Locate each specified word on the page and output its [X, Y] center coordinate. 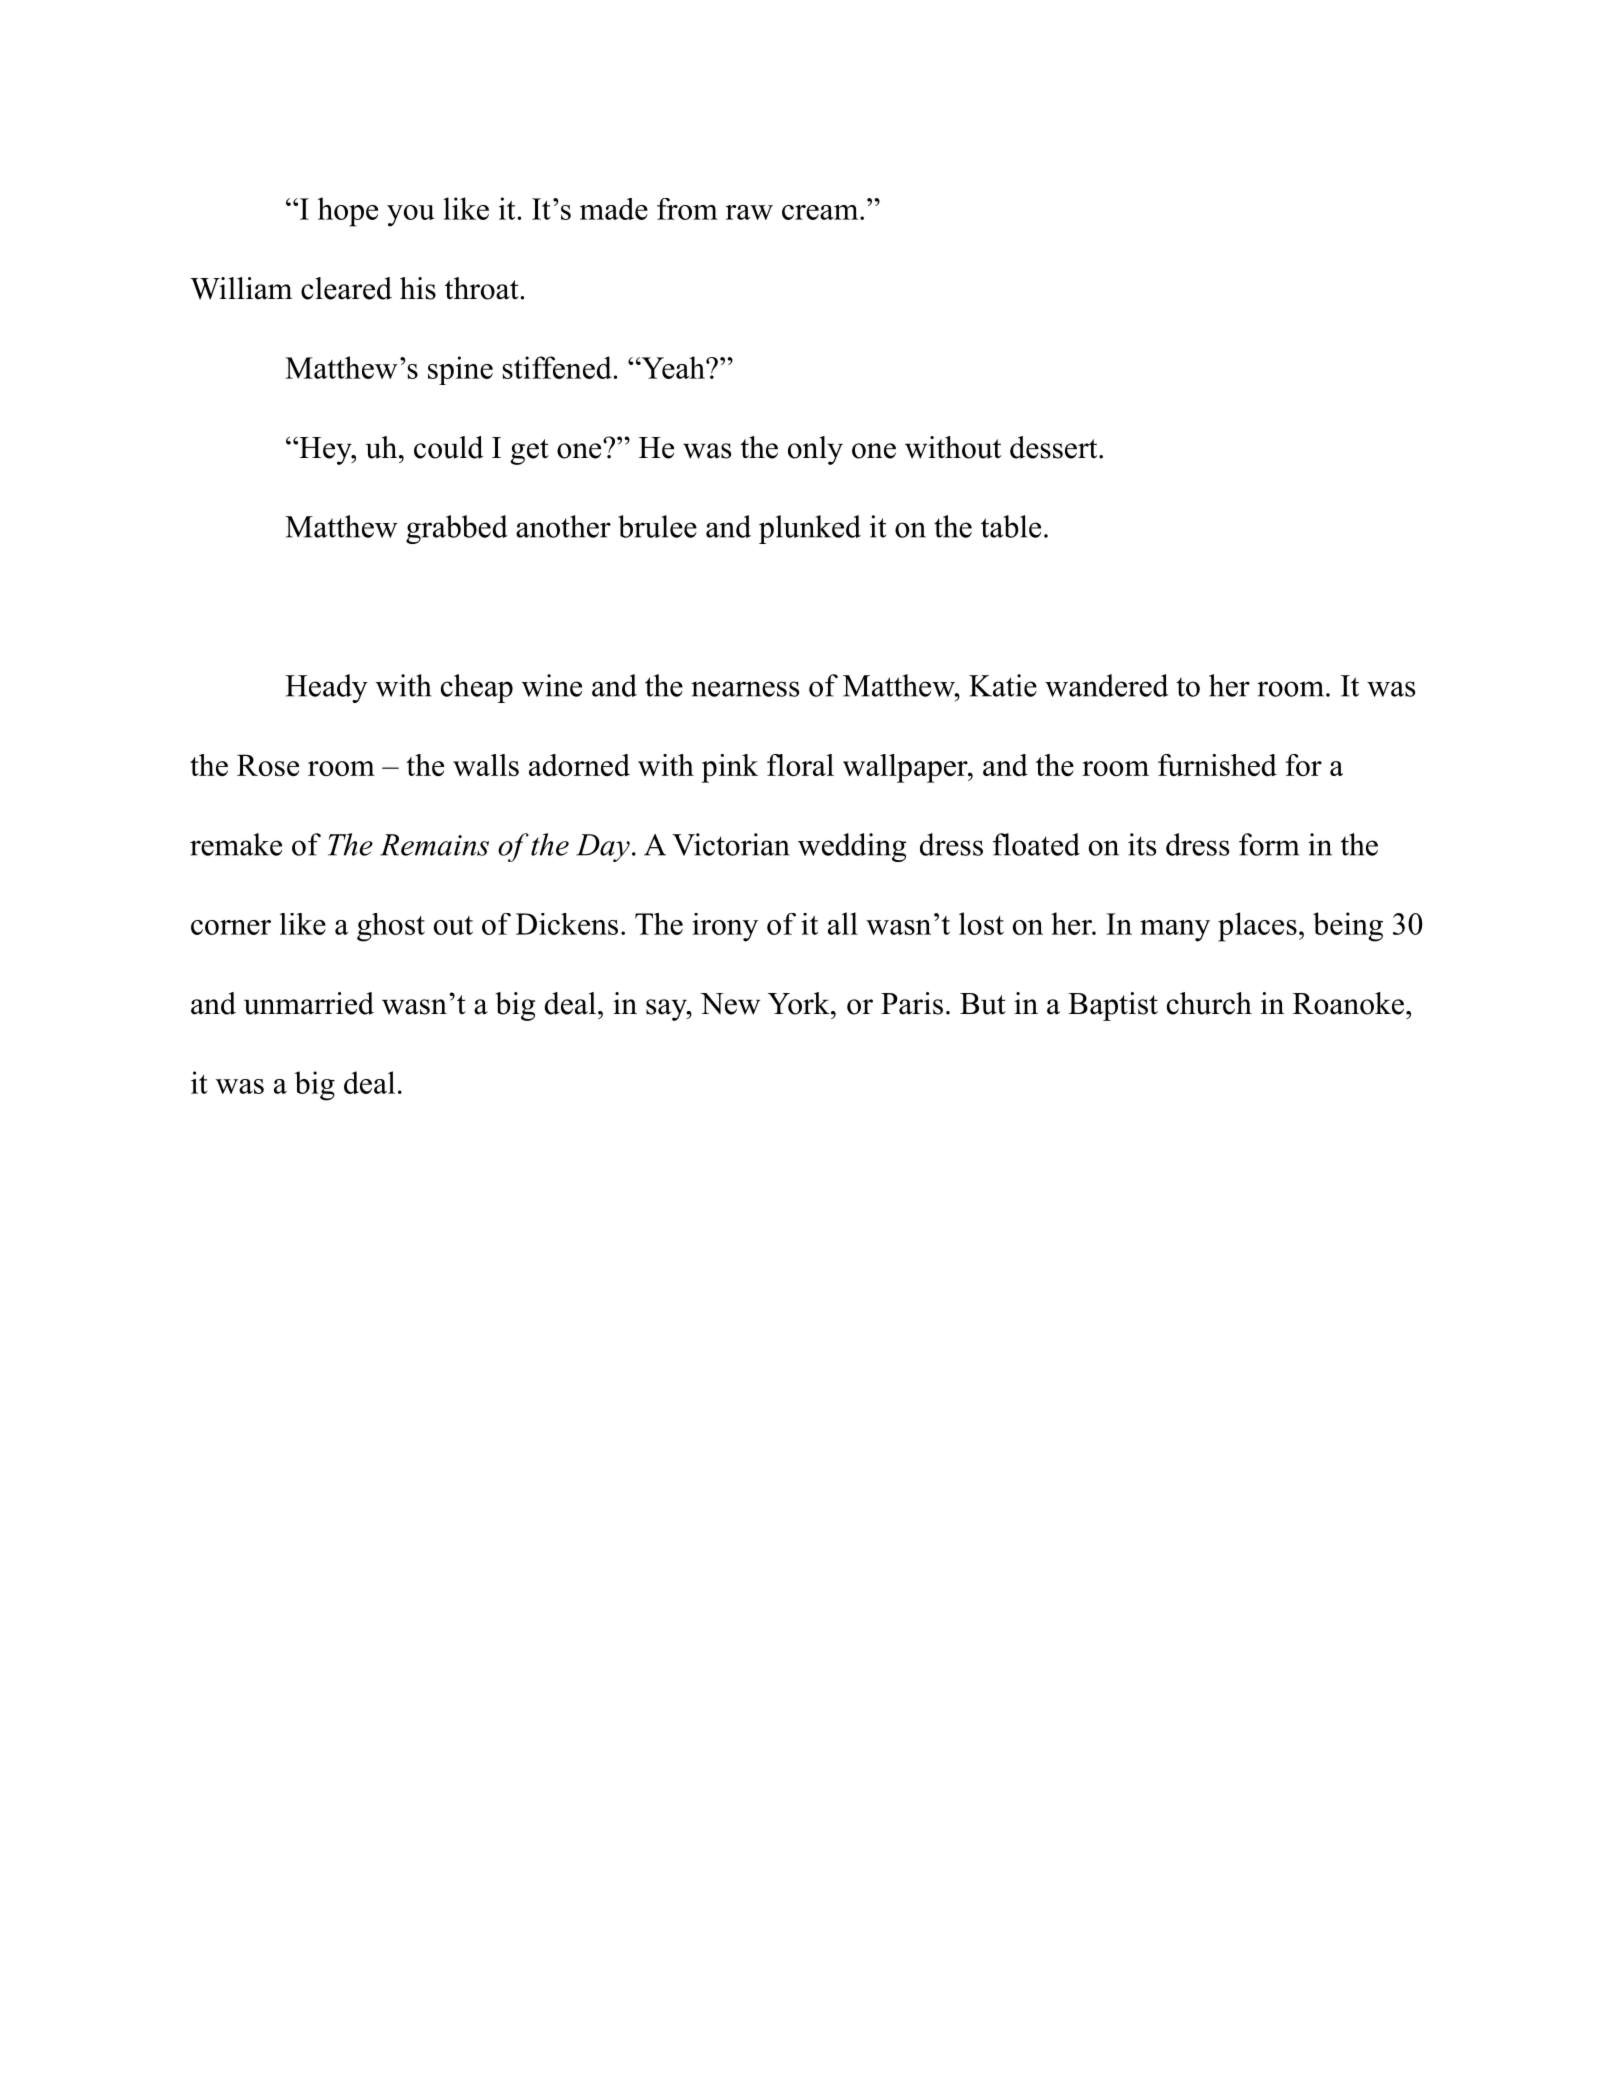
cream [820, 212]
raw [749, 212]
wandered [1106, 685]
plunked [810, 529]
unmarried [309, 1003]
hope [348, 212]
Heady [326, 688]
